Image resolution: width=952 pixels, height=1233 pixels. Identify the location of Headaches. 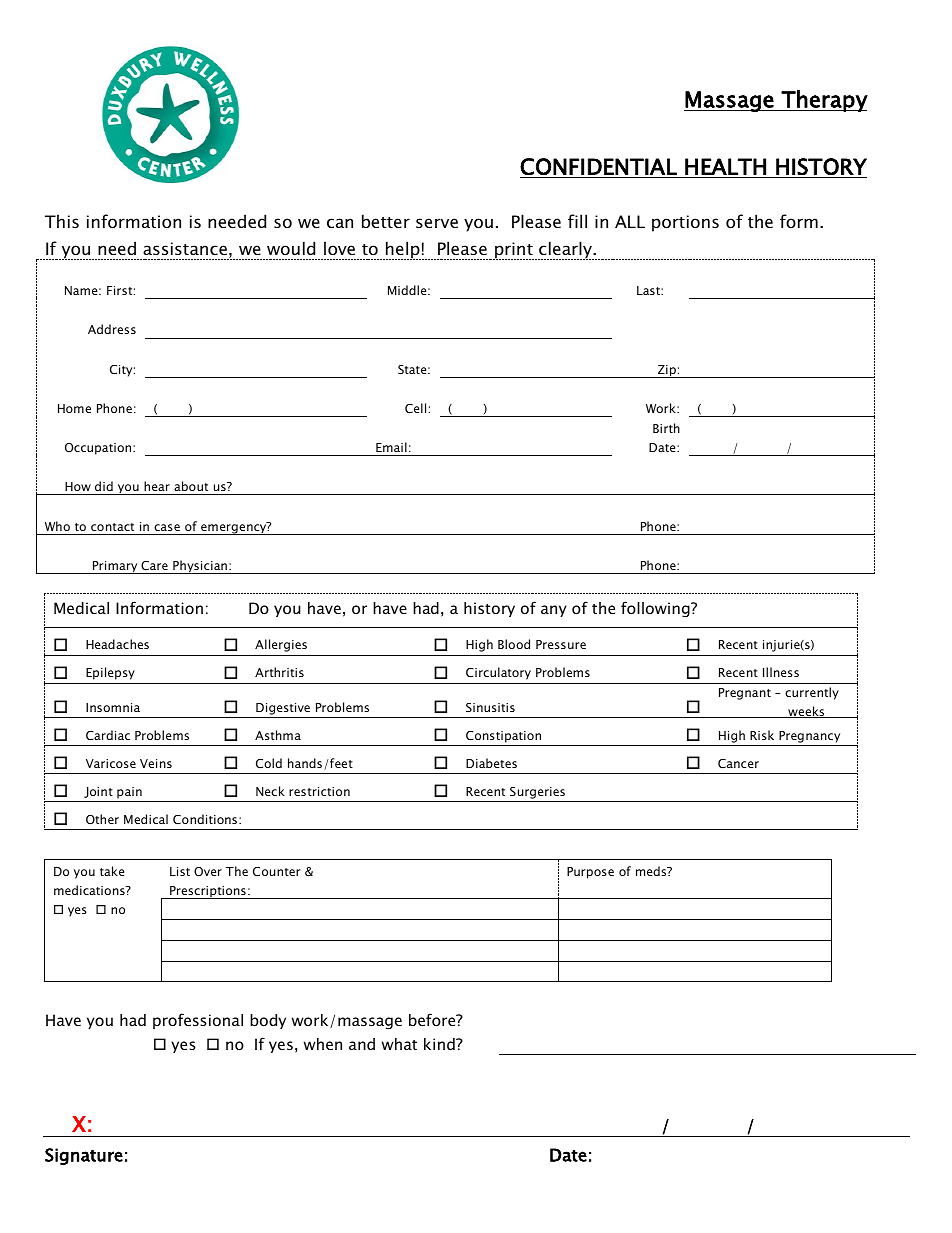
(117, 644).
